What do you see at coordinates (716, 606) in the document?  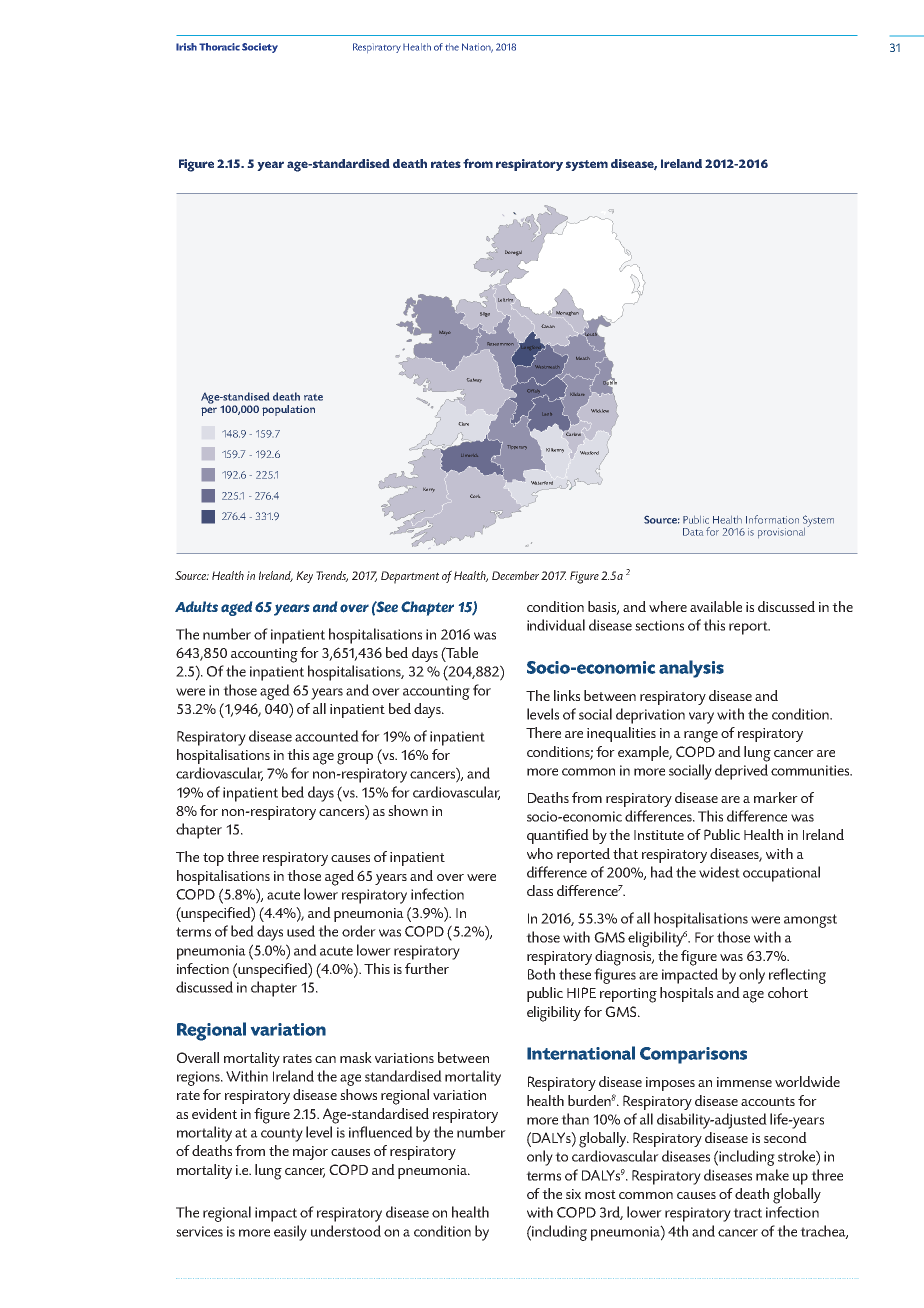 I see `available` at bounding box center [716, 606].
